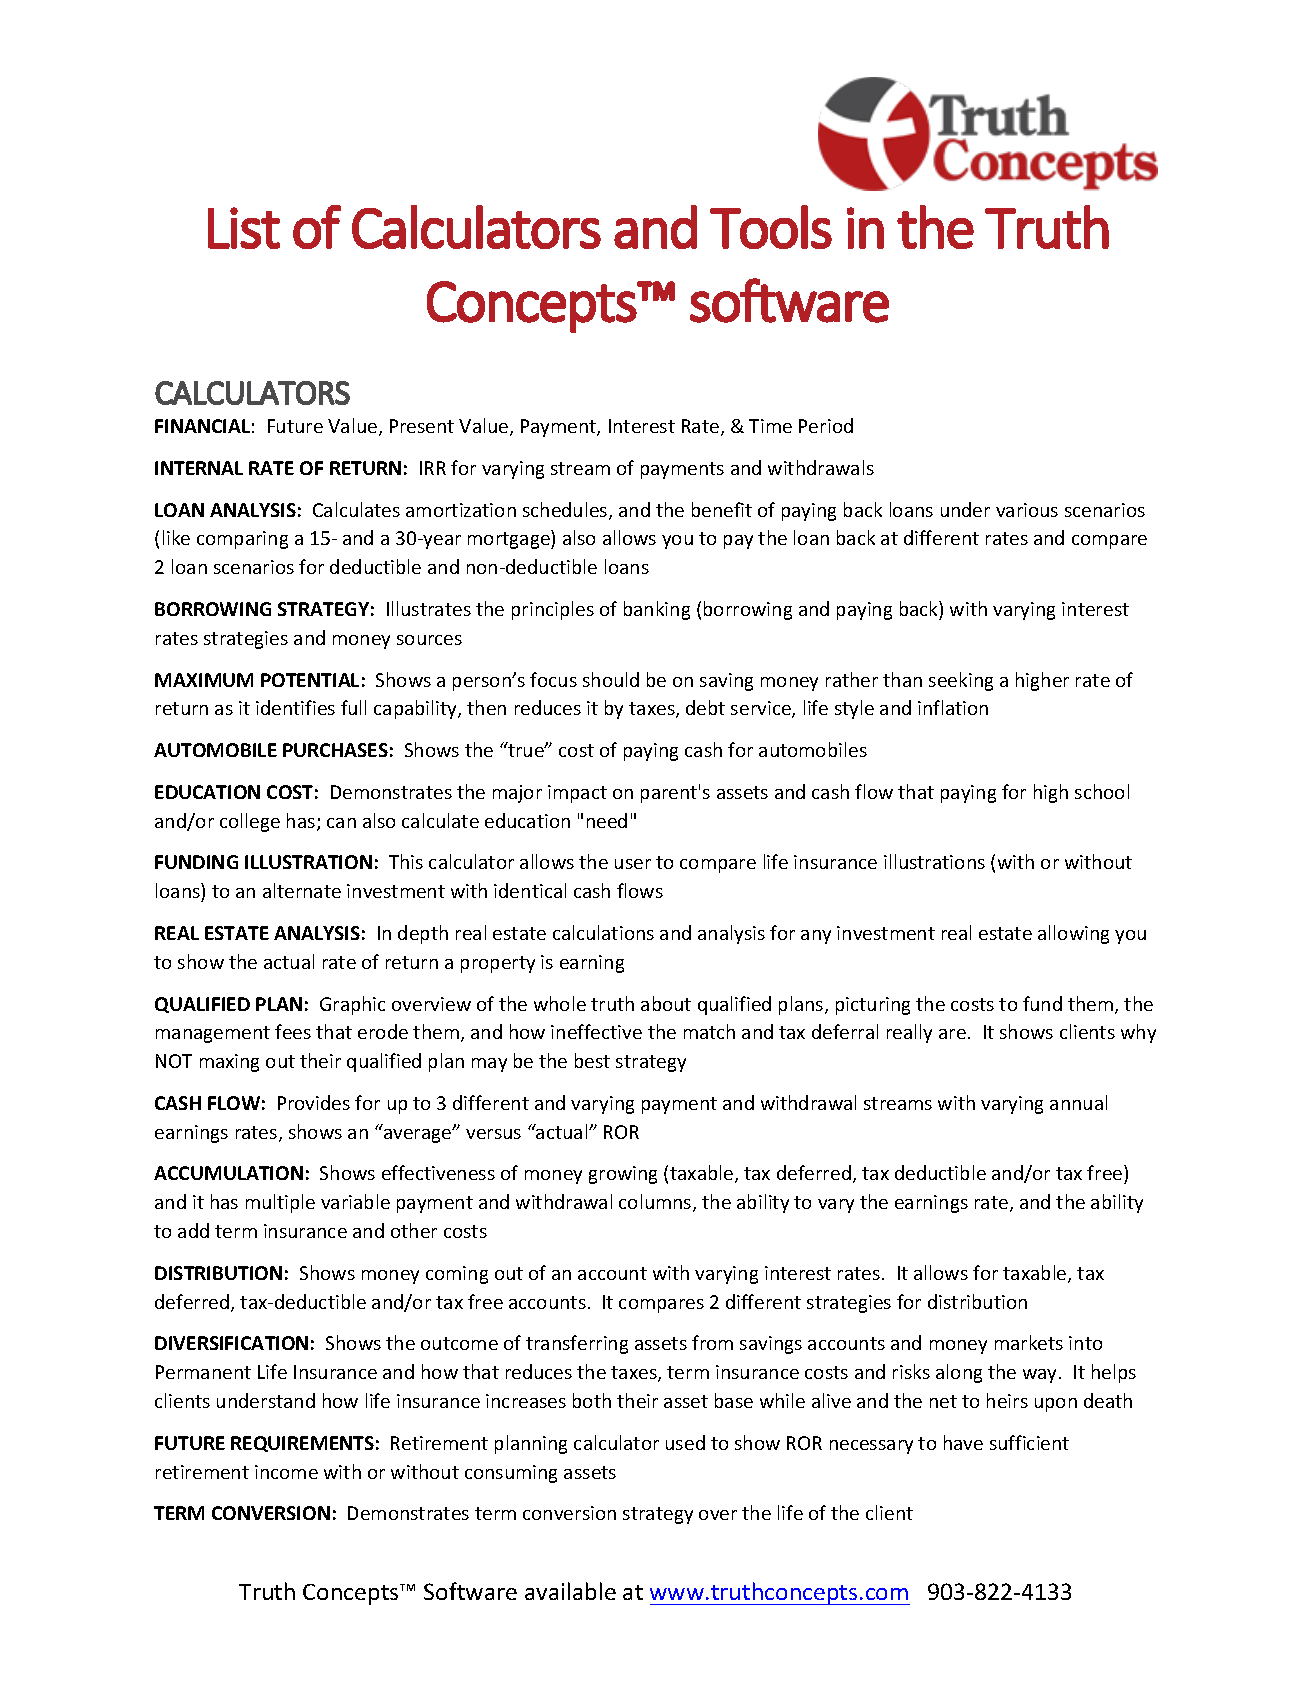  Describe the element at coordinates (335, 750) in the page. I see `PURCHASES` at that location.
